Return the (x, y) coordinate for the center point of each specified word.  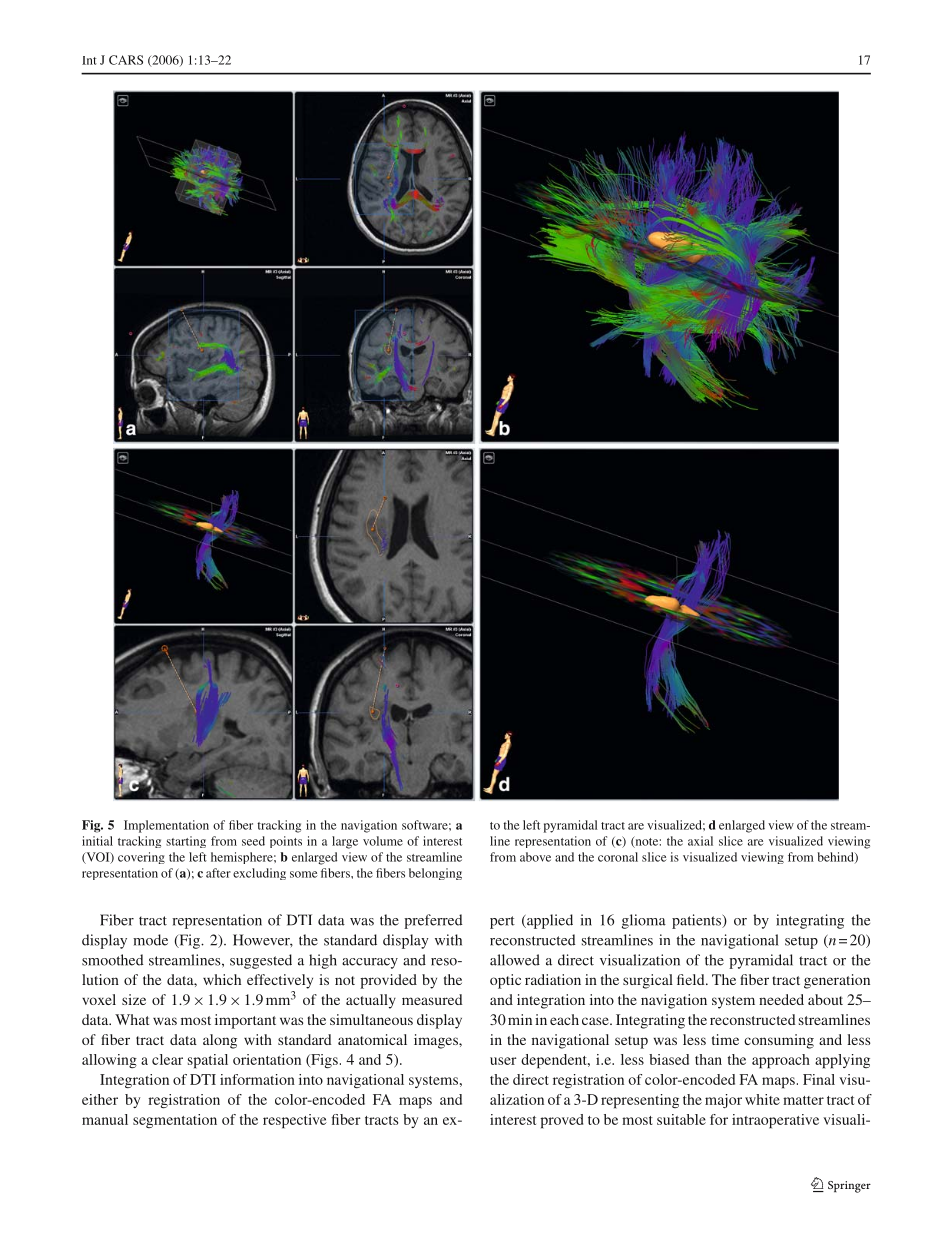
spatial (208, 1061)
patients (697, 921)
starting (186, 842)
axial (700, 841)
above (535, 857)
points (286, 842)
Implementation (166, 826)
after (218, 873)
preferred (433, 921)
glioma (644, 921)
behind (837, 857)
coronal (618, 857)
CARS (126, 60)
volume (383, 841)
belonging (435, 874)
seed (253, 841)
